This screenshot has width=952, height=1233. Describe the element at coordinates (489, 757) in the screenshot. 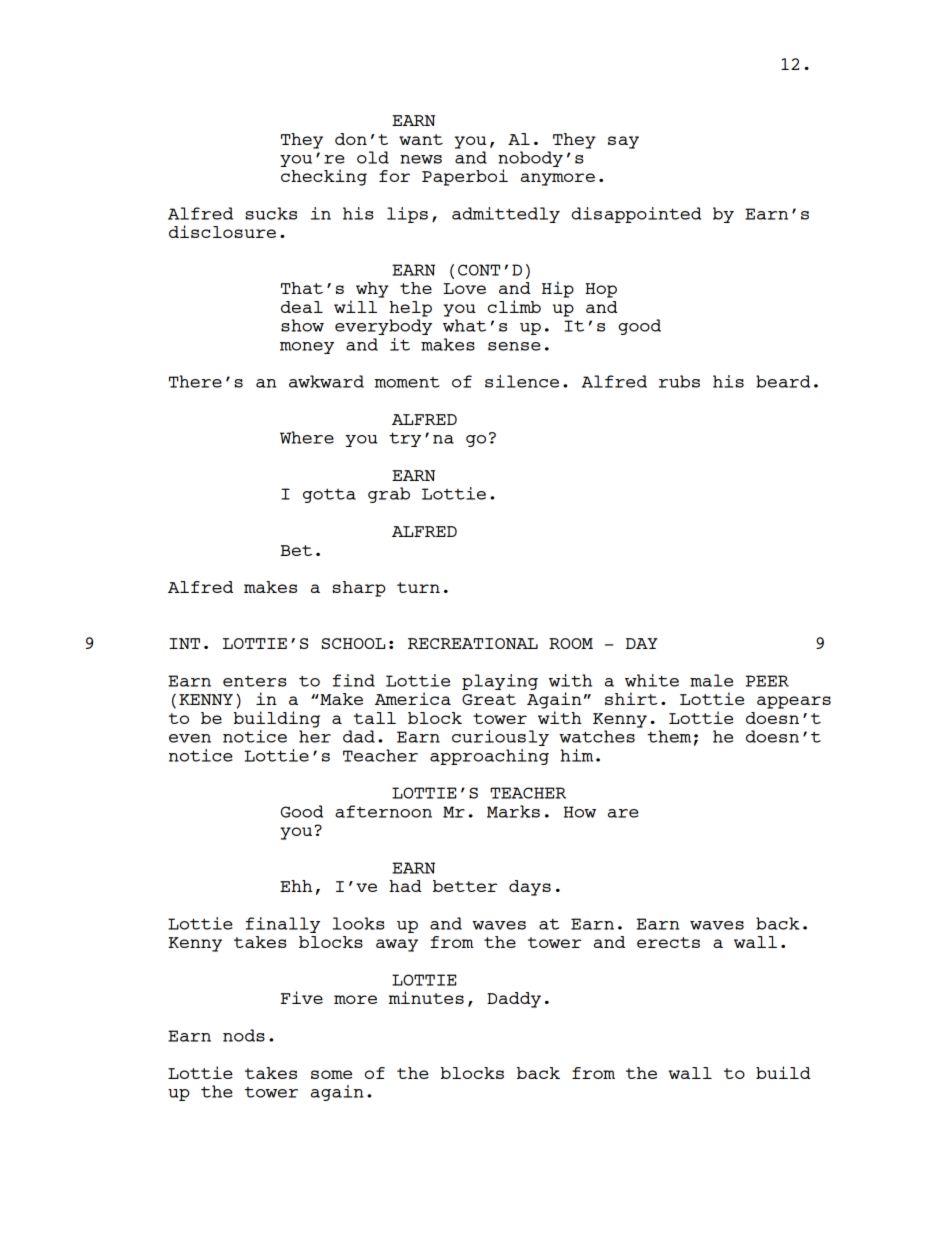

I see `approaching` at that location.
